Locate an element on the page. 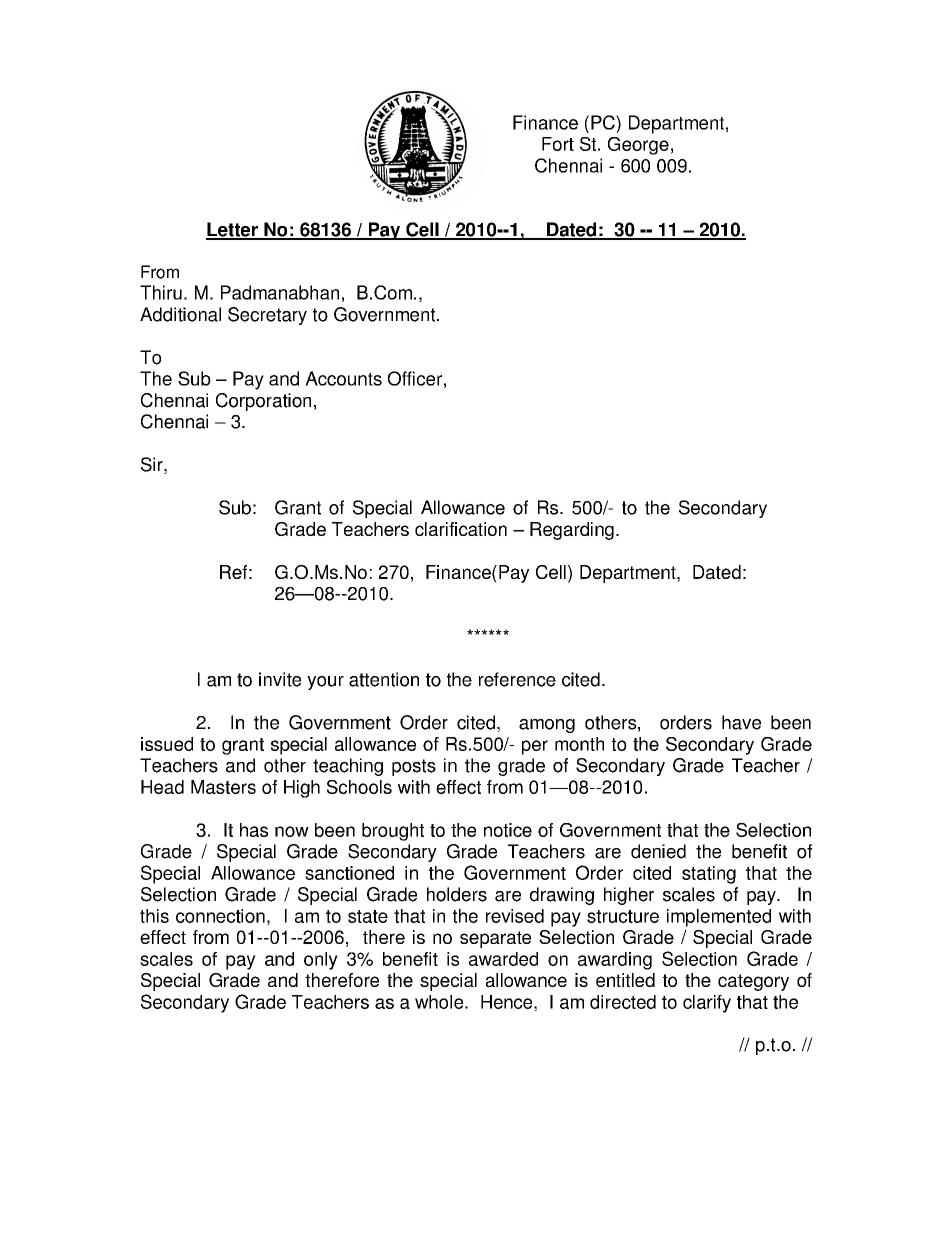 Image resolution: width=952 pixels, height=1233 pixels. reference is located at coordinates (517, 679).
